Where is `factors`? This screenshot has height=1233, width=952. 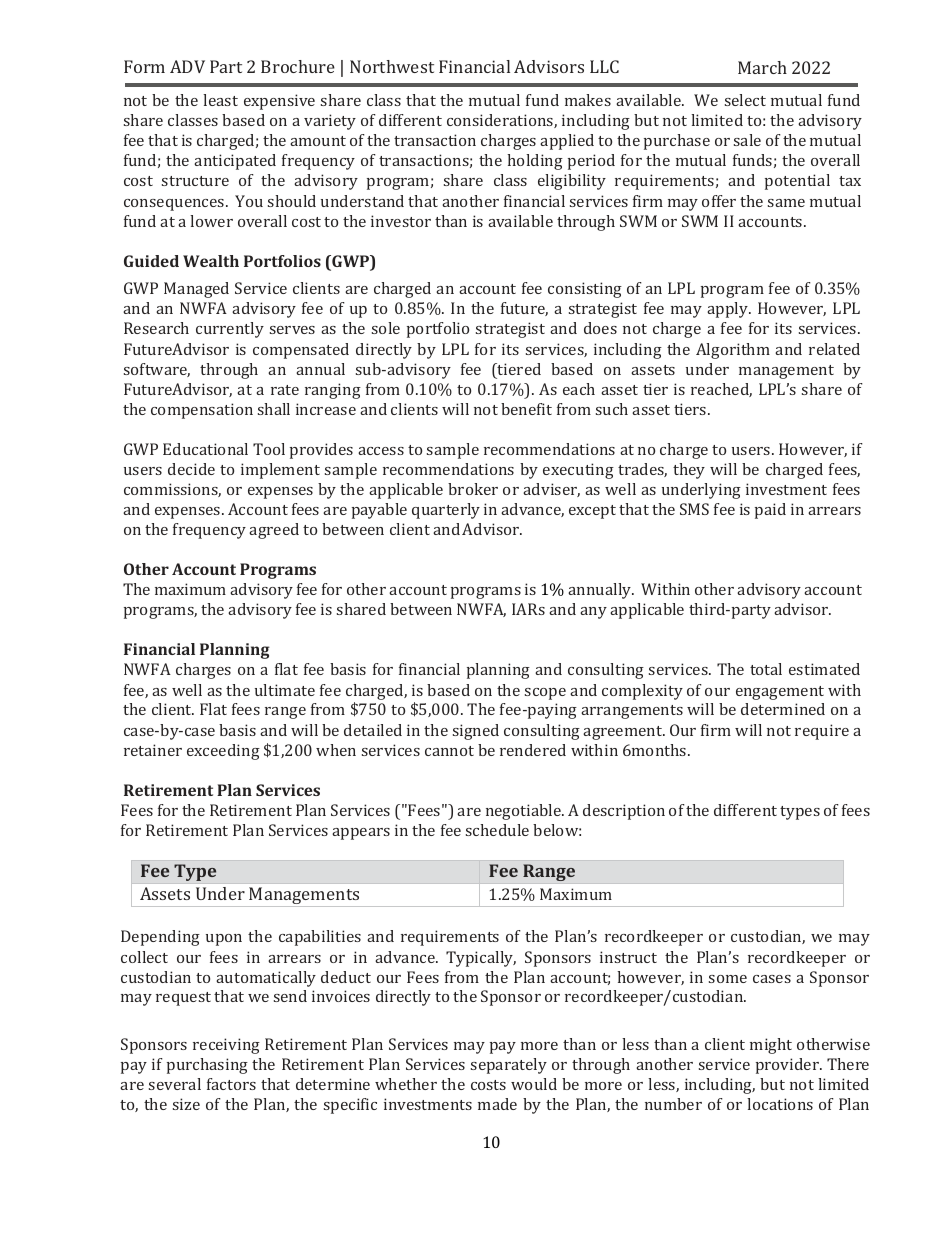 factors is located at coordinates (231, 1084).
